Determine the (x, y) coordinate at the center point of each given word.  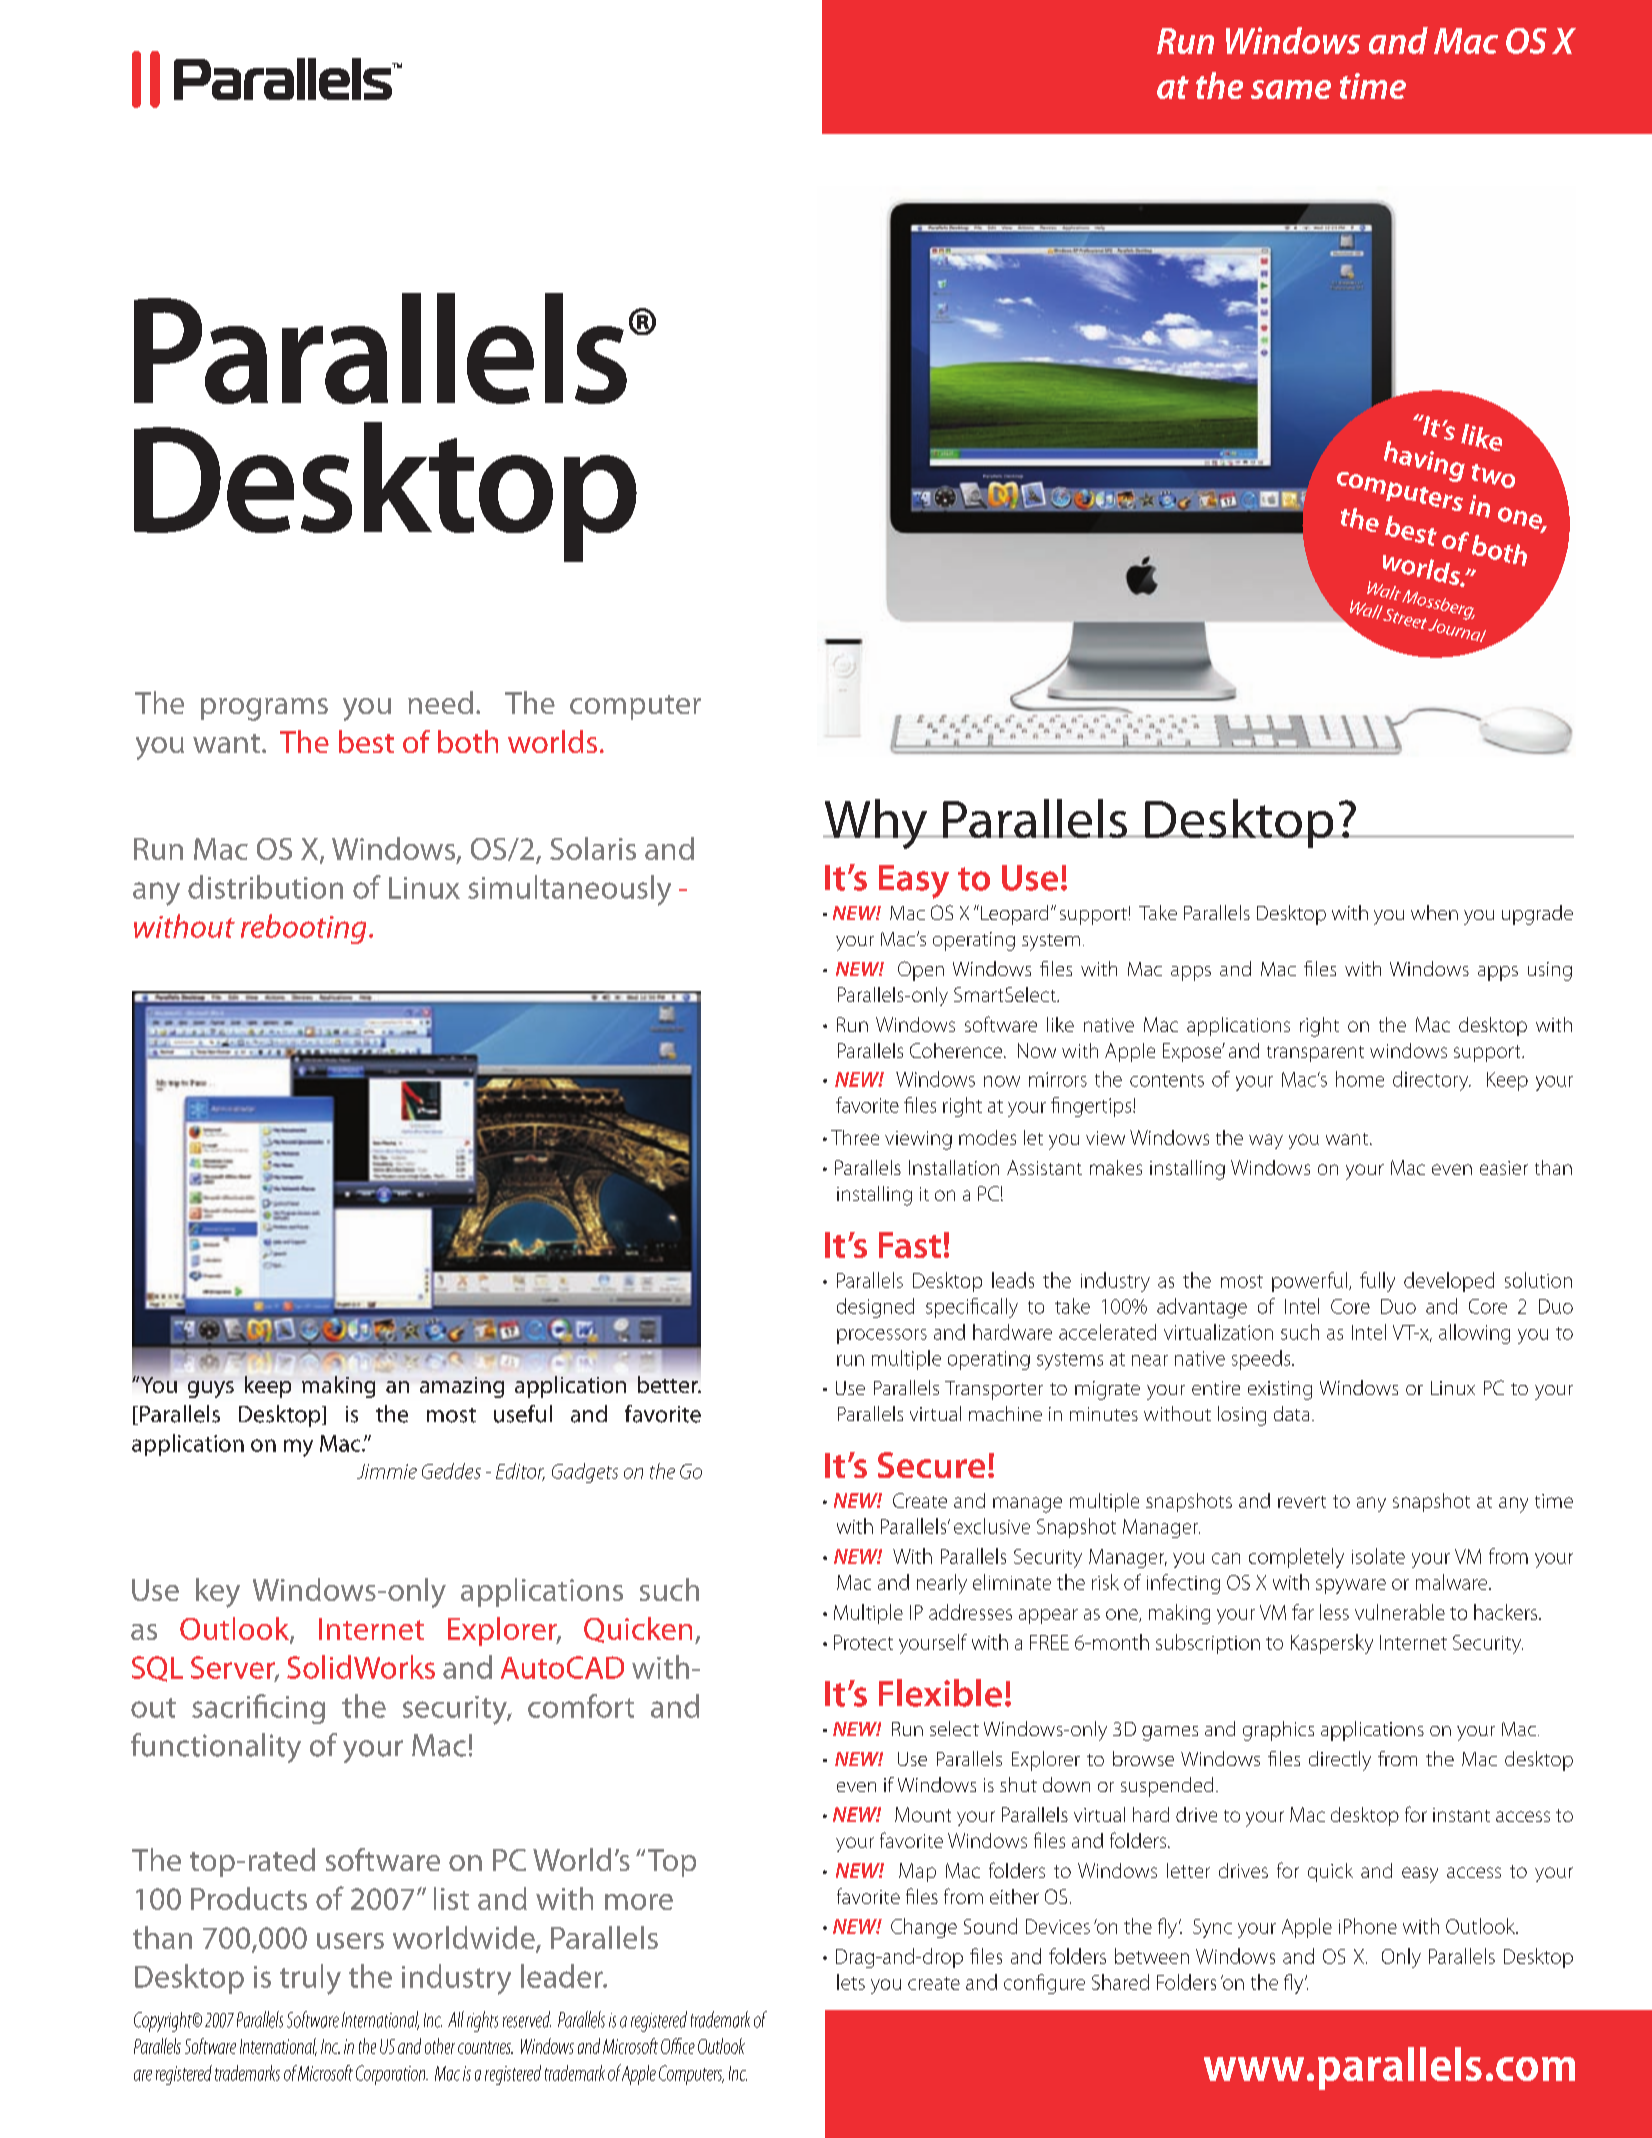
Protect (863, 1642)
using (1550, 971)
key (218, 1593)
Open (921, 971)
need (440, 702)
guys (211, 1389)
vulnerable (1400, 1612)
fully (1377, 1282)
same (1291, 89)
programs (264, 709)
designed (875, 1308)
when (1434, 912)
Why (876, 824)
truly (310, 1979)
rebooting (303, 929)
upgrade (1537, 915)
